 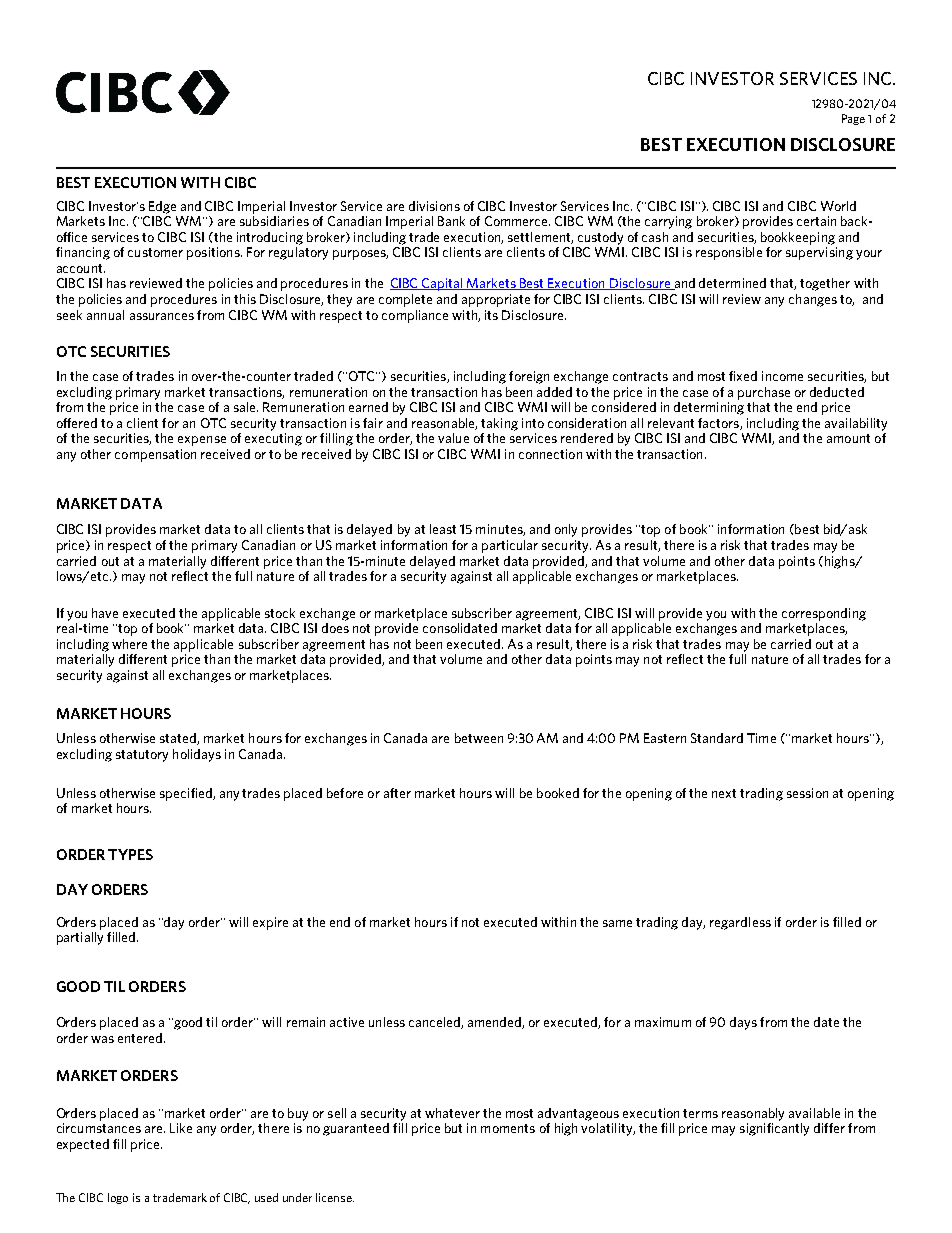 I want to click on Like, so click(x=181, y=1128).
